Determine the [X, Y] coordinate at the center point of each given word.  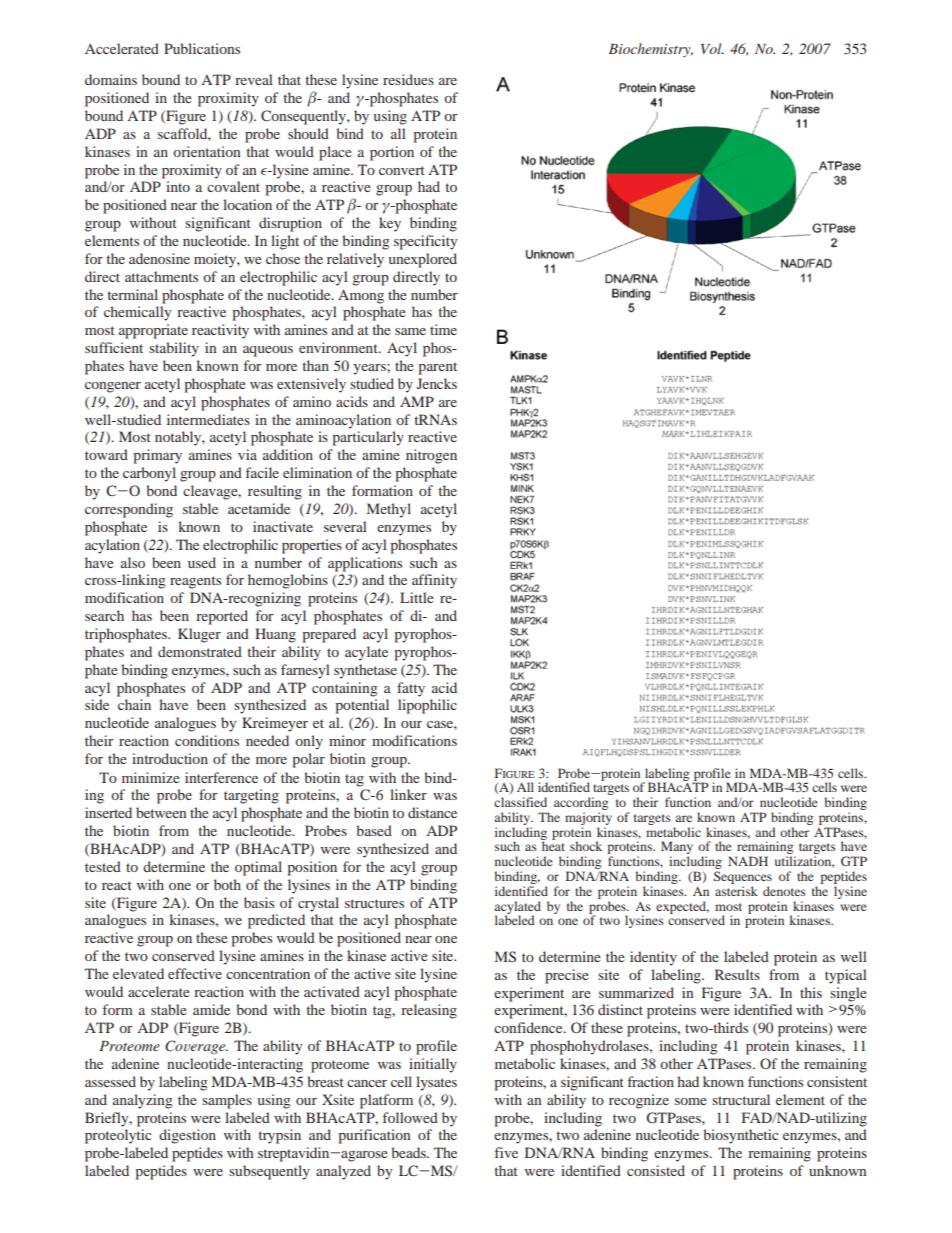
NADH [748, 861]
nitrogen [431, 456]
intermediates [208, 419]
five [506, 1152]
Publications [202, 48]
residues [408, 79]
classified [520, 802]
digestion [187, 1136]
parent [437, 368]
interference [221, 777]
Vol [712, 48]
